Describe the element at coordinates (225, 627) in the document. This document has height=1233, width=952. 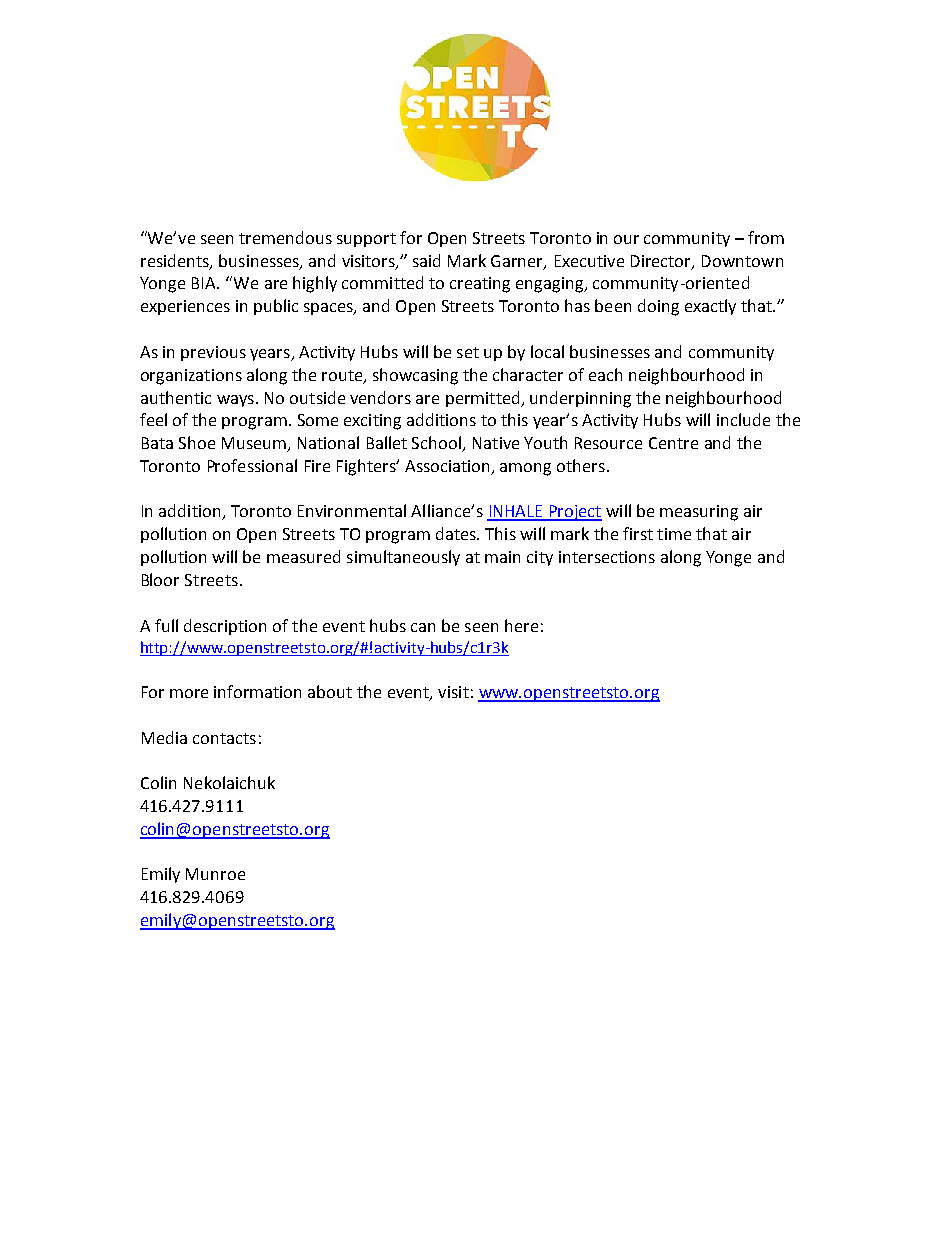
I see `description` at that location.
